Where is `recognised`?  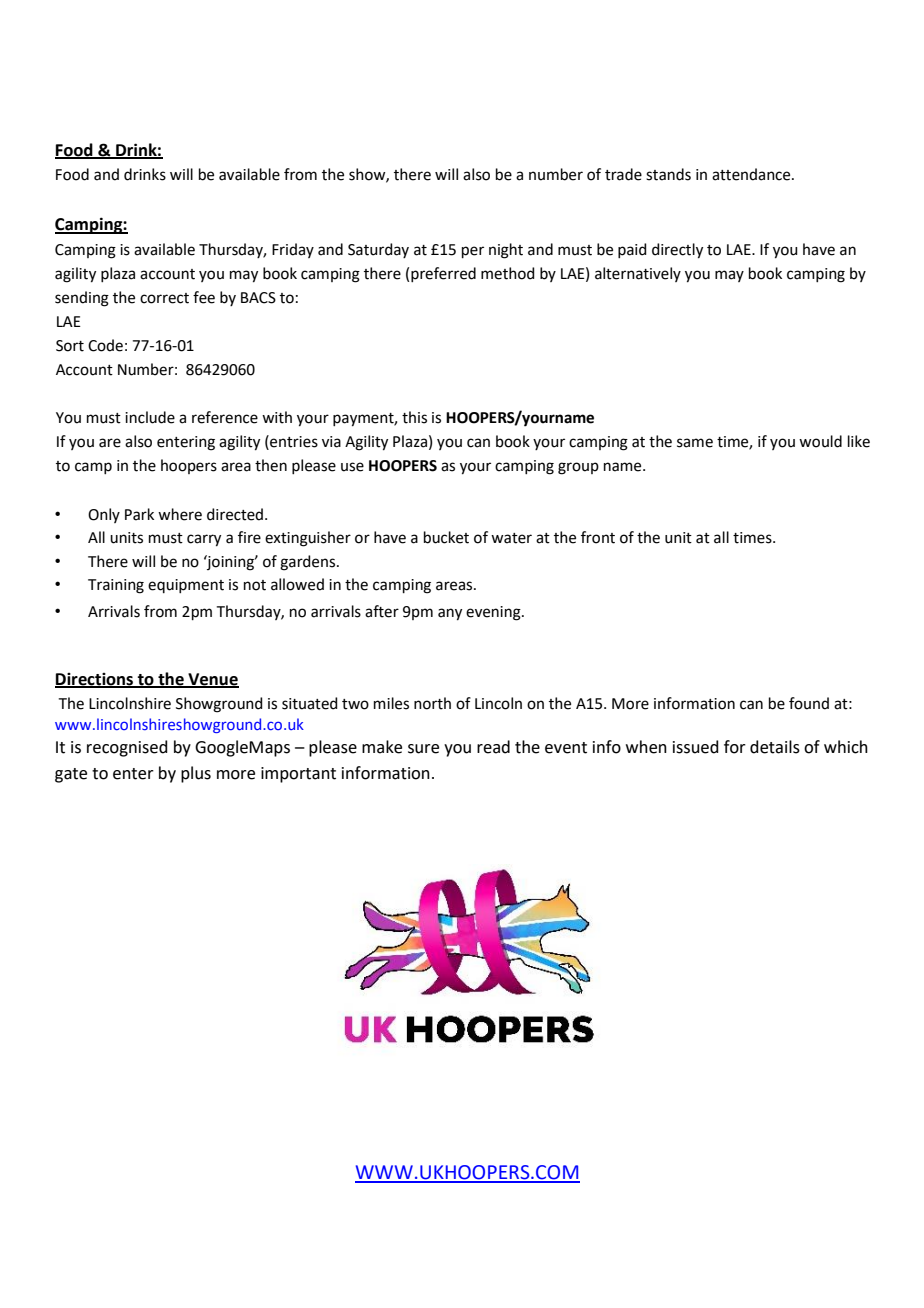 recognised is located at coordinates (127, 748).
